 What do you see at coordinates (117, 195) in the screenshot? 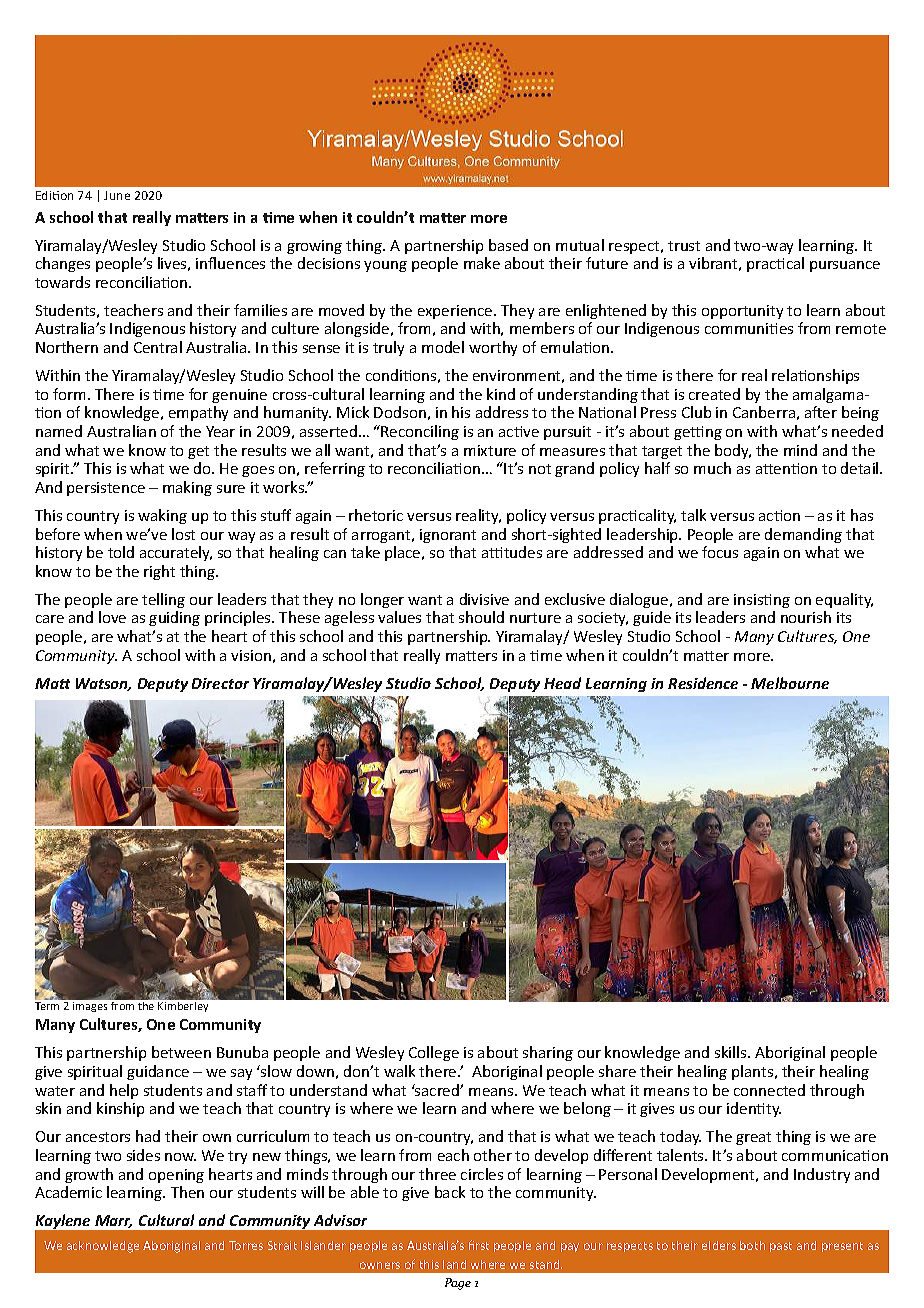
I see `June` at bounding box center [117, 195].
